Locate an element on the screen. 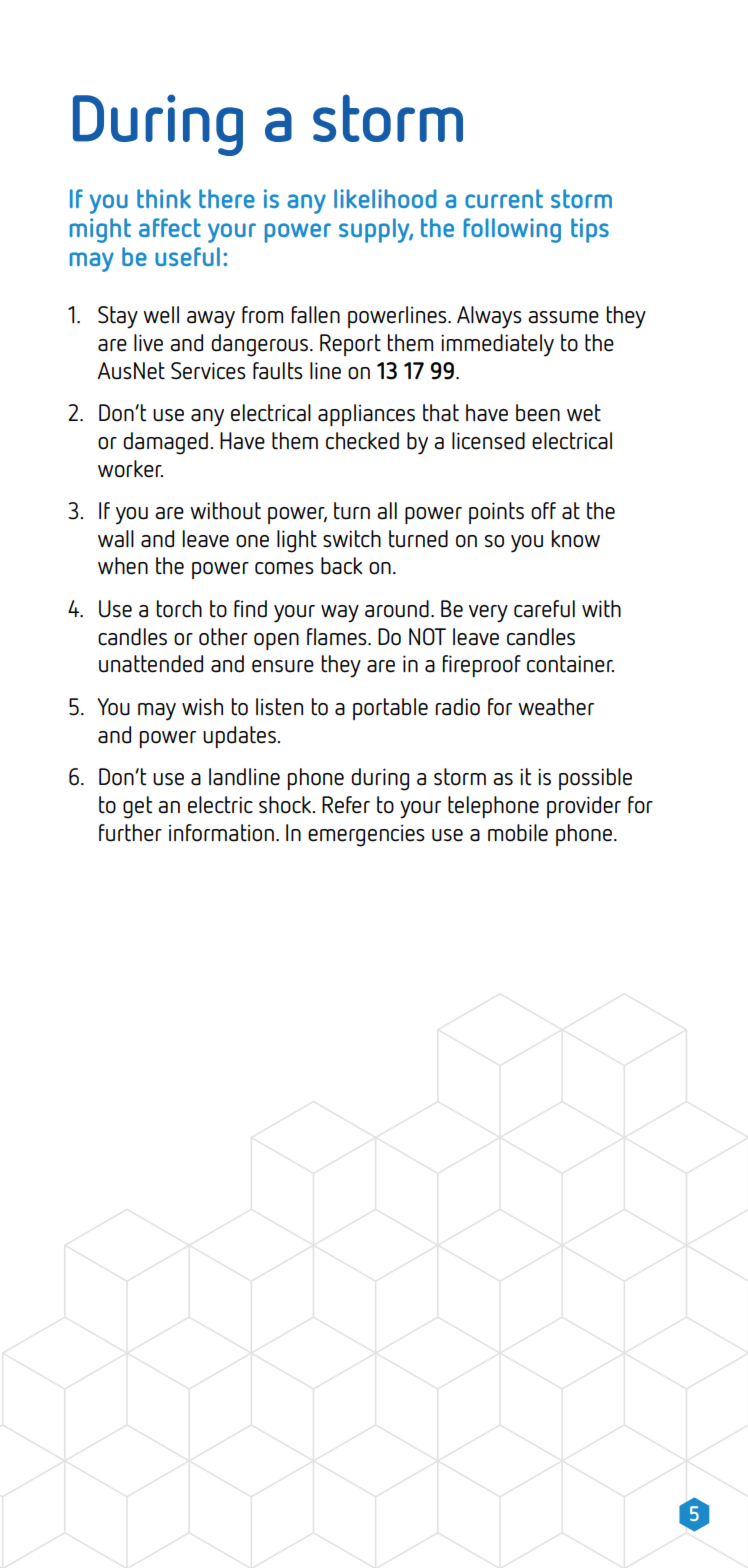  Refer is located at coordinates (346, 805).
